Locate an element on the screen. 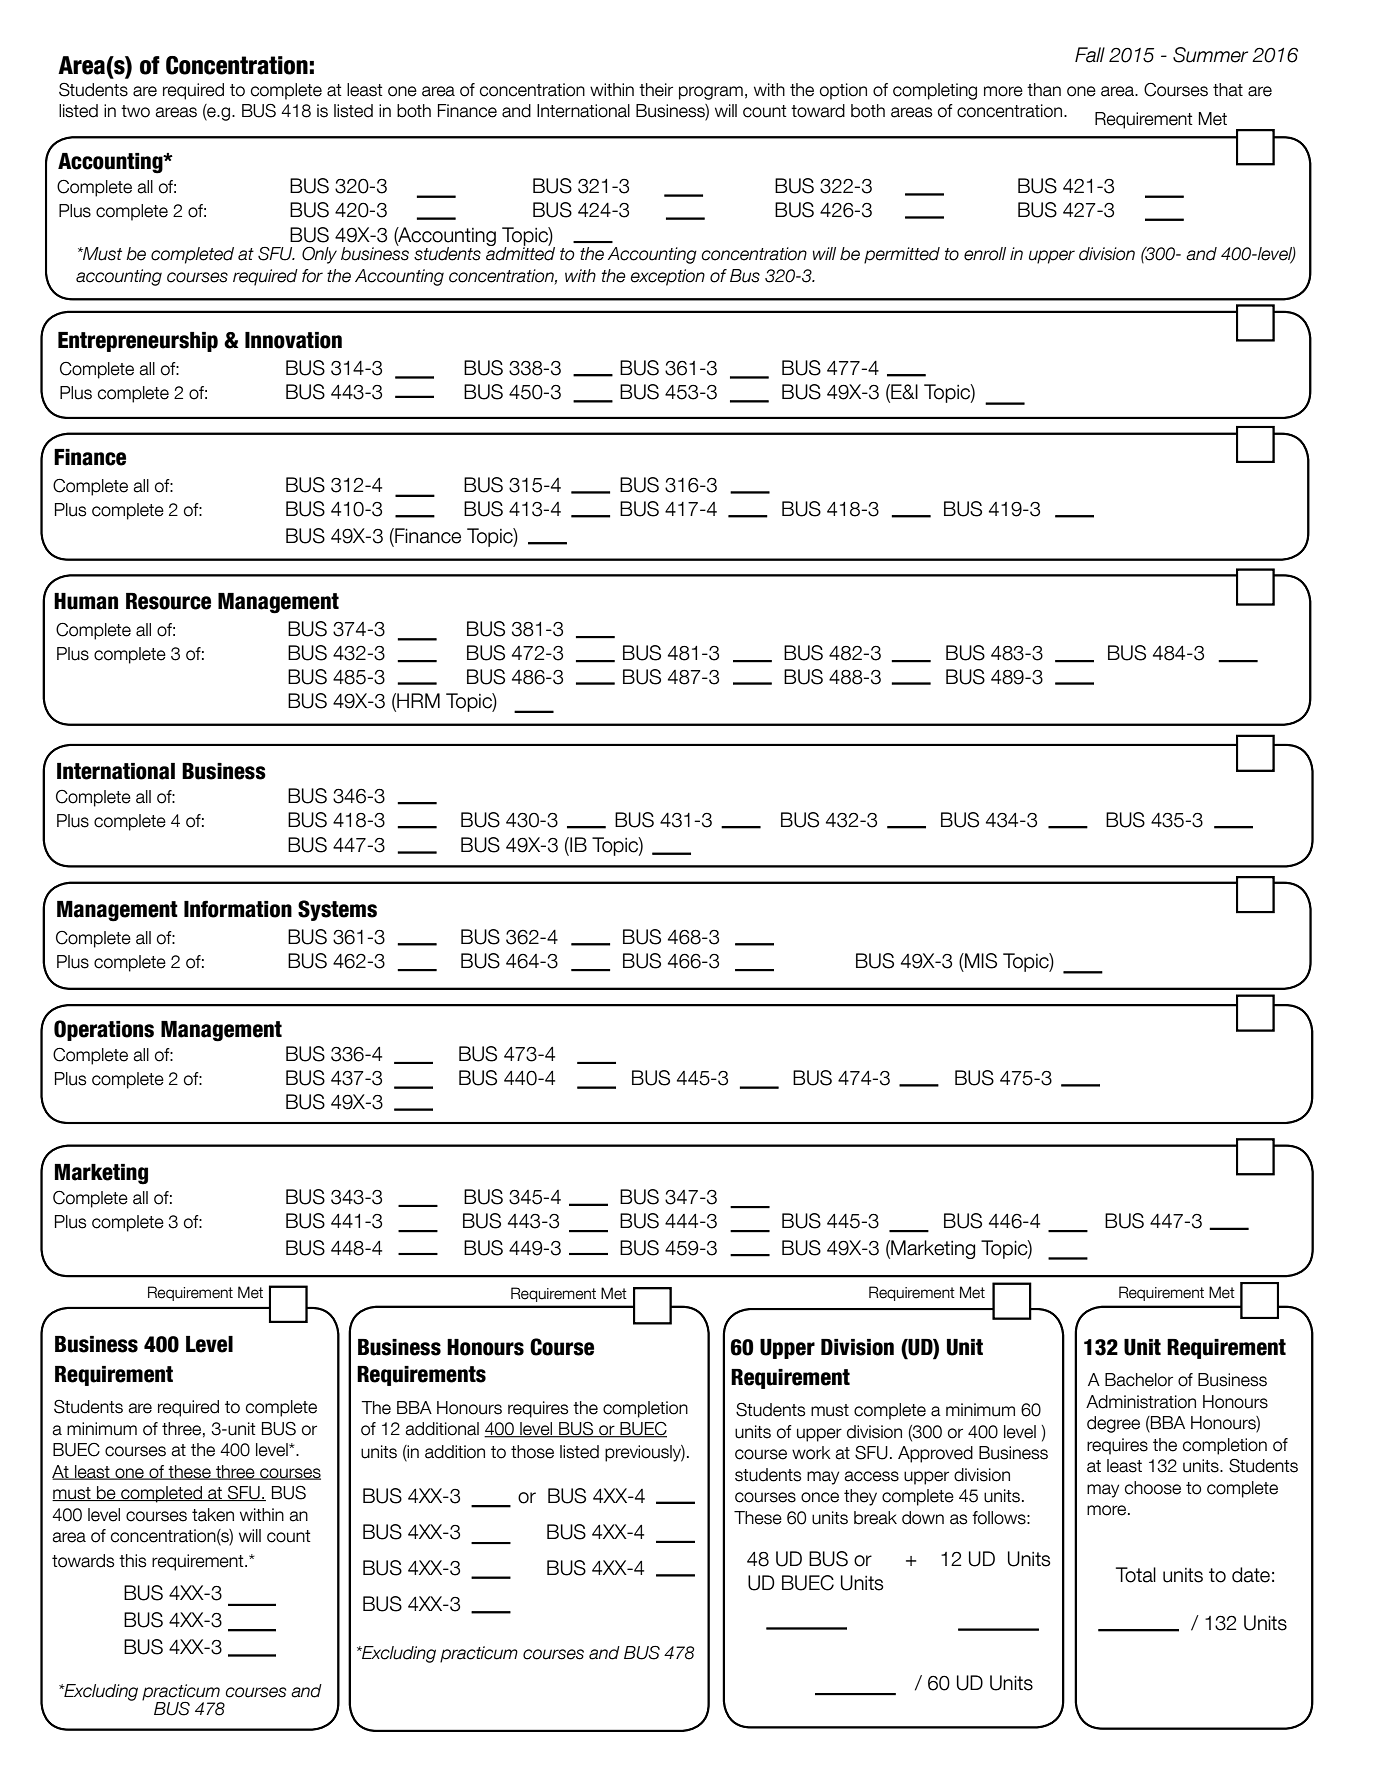 The image size is (1374, 1778). enroll is located at coordinates (985, 254).
